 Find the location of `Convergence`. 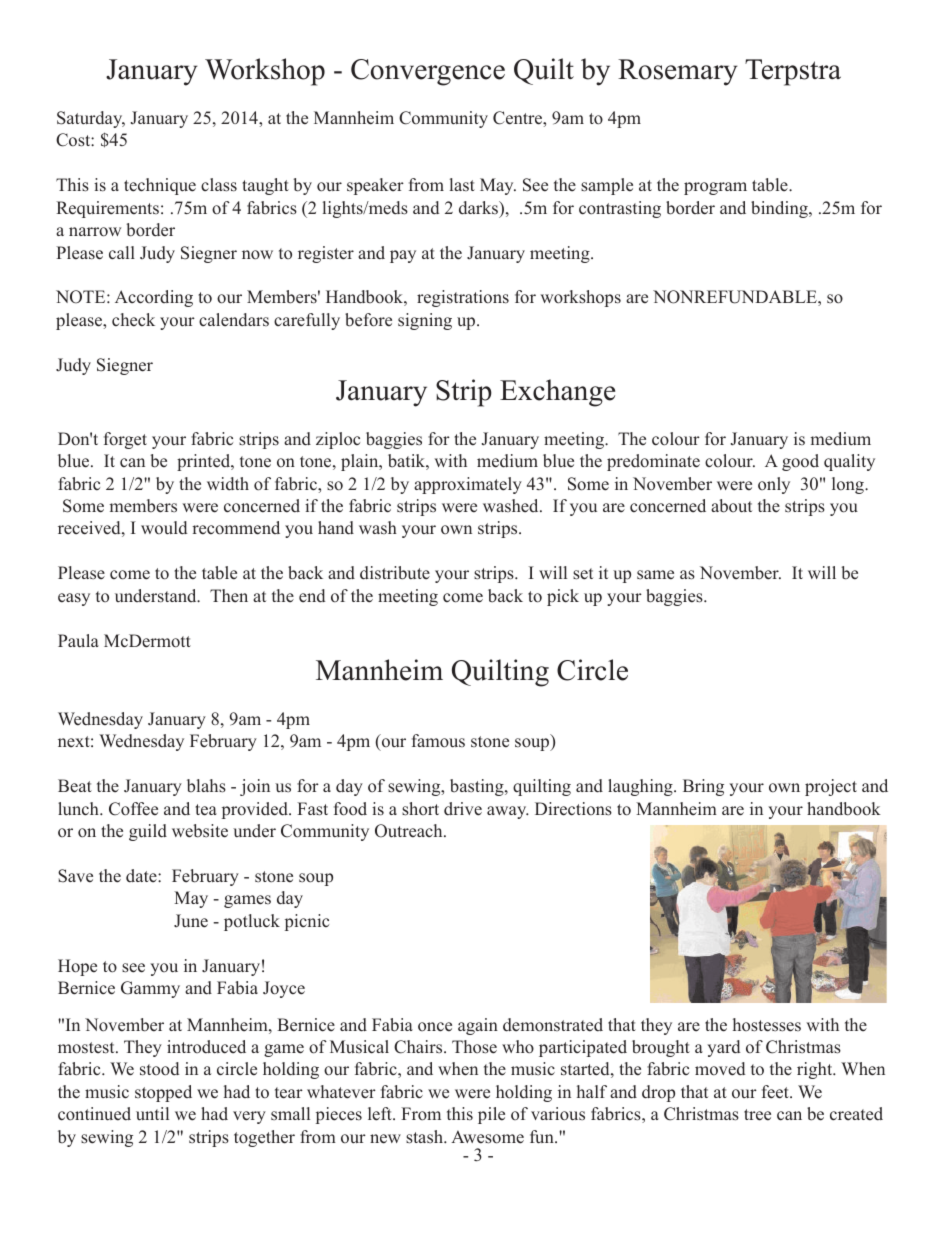

Convergence is located at coordinates (428, 72).
